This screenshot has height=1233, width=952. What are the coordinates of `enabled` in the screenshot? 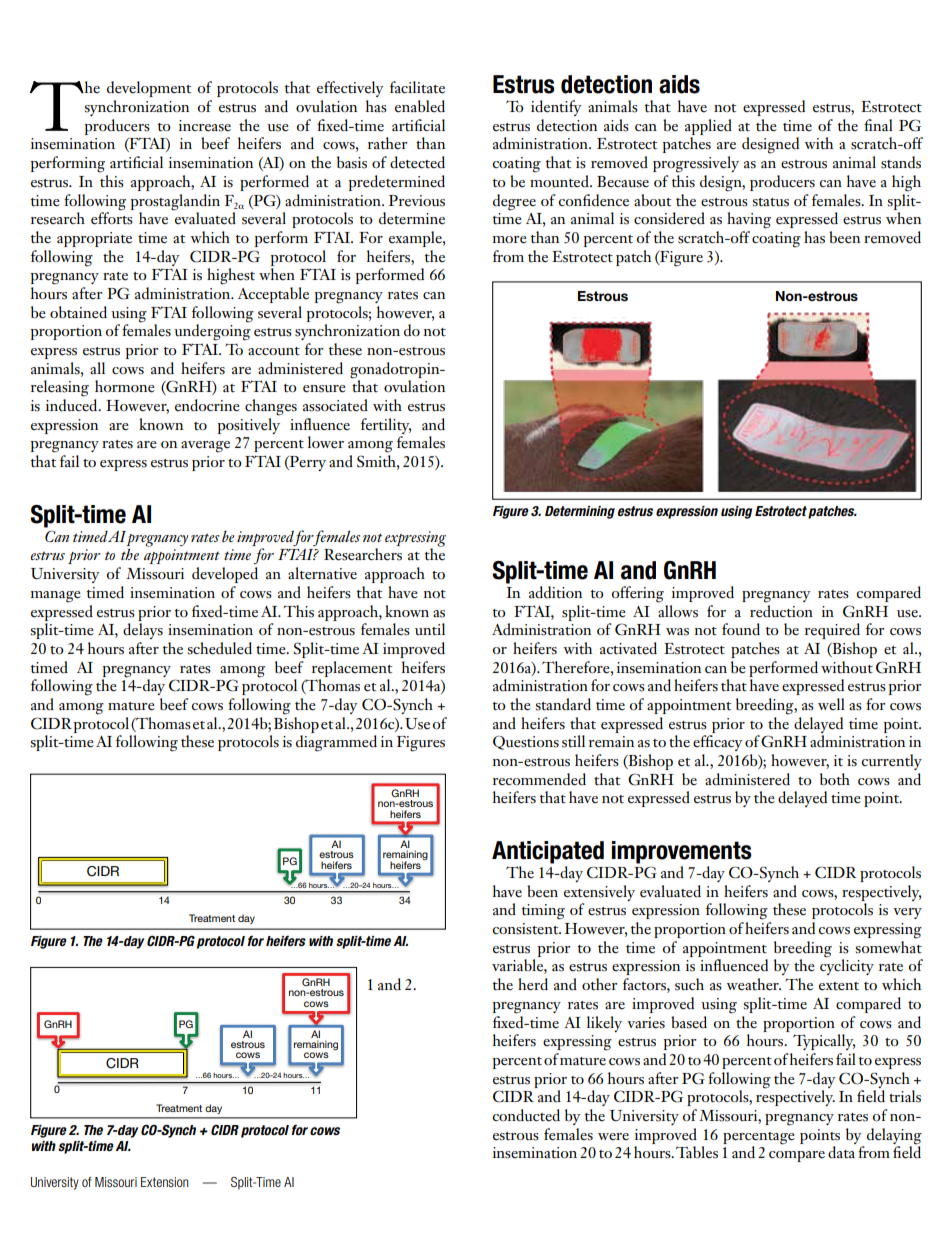 It's located at (420, 106).
